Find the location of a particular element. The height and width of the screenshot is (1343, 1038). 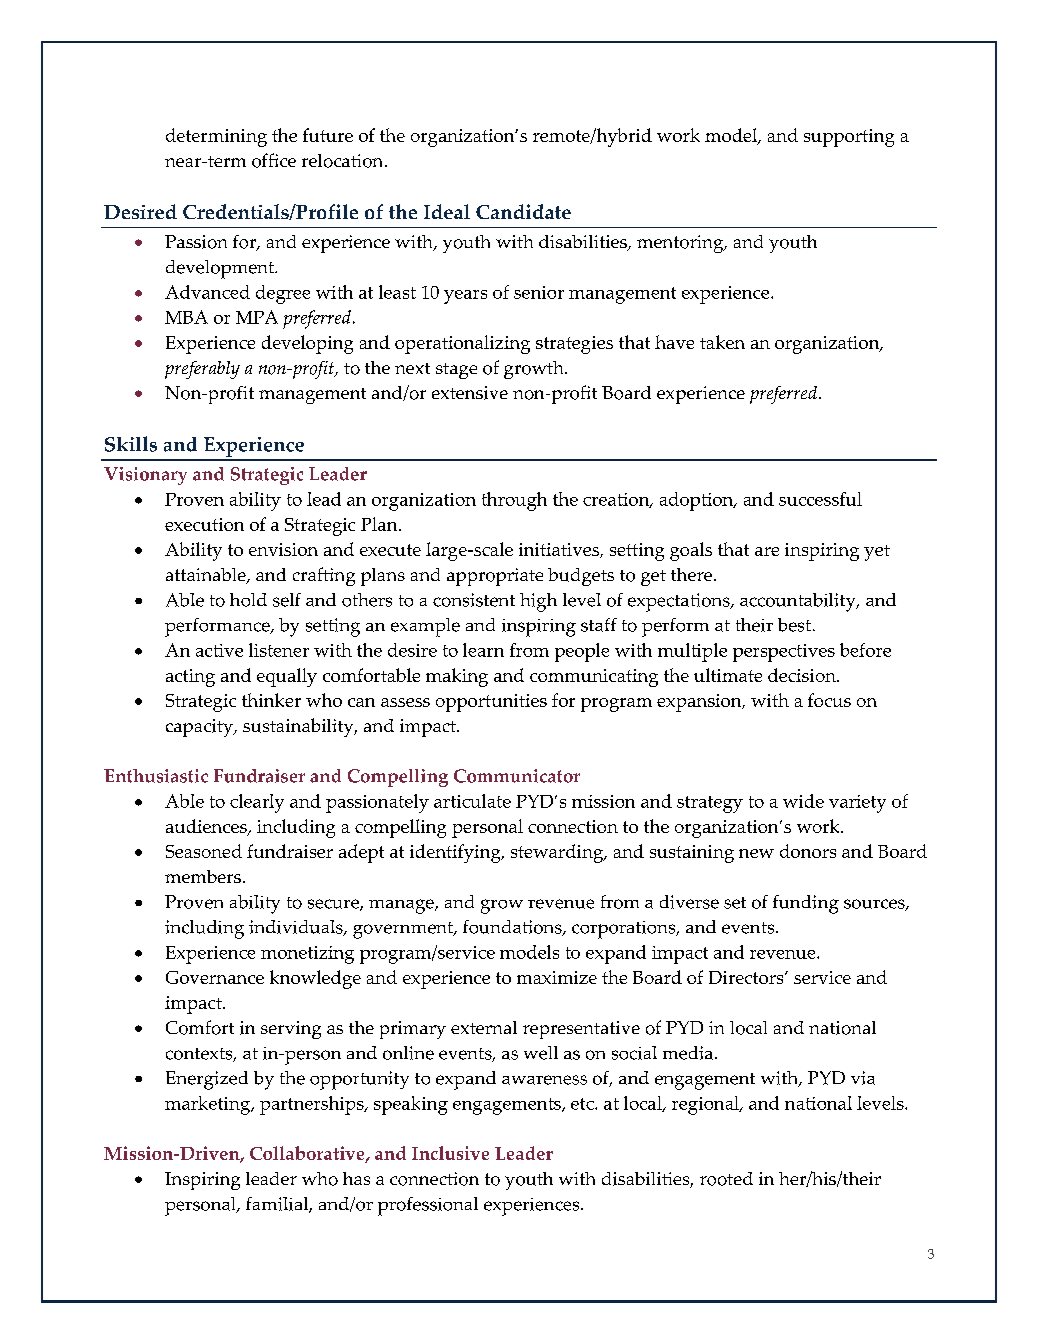

through is located at coordinates (514, 501).
